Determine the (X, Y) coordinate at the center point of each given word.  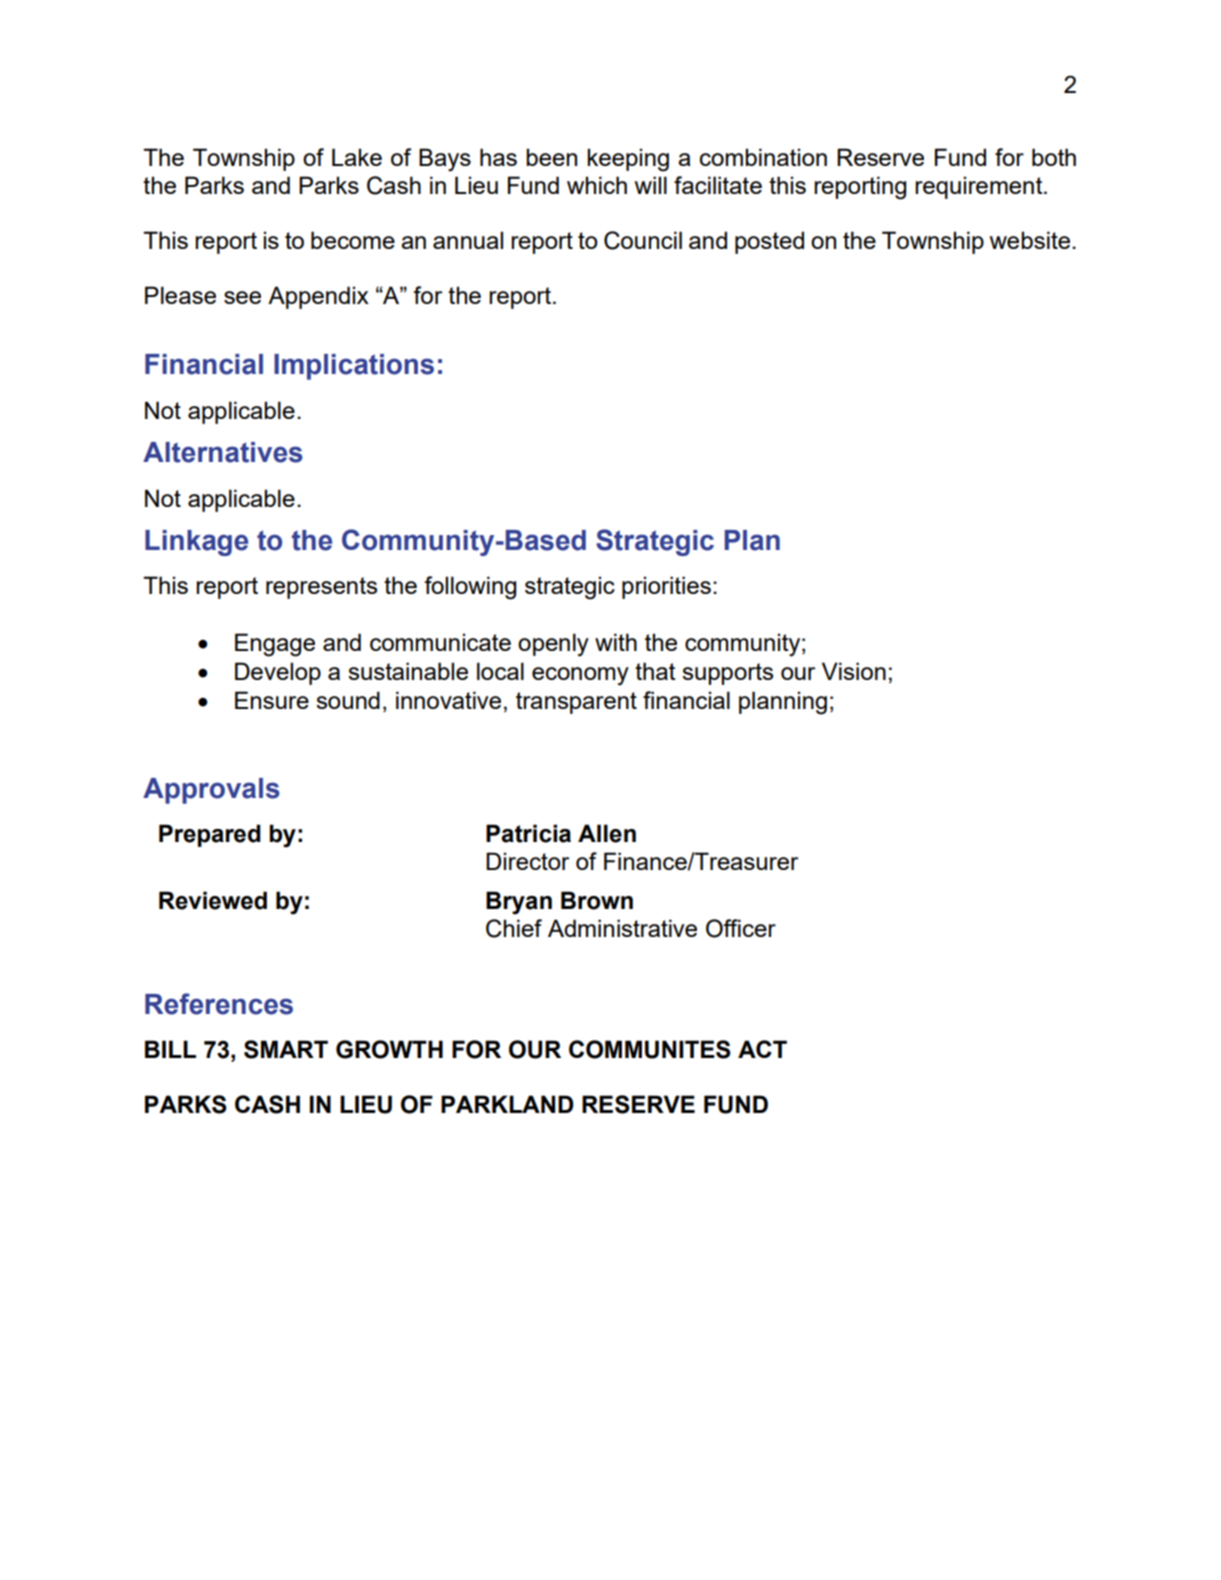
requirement (980, 187)
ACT (762, 1049)
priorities (666, 587)
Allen (607, 833)
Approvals (211, 791)
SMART (286, 1049)
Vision (854, 671)
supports (727, 674)
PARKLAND (507, 1104)
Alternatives (223, 452)
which (597, 185)
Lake (357, 157)
